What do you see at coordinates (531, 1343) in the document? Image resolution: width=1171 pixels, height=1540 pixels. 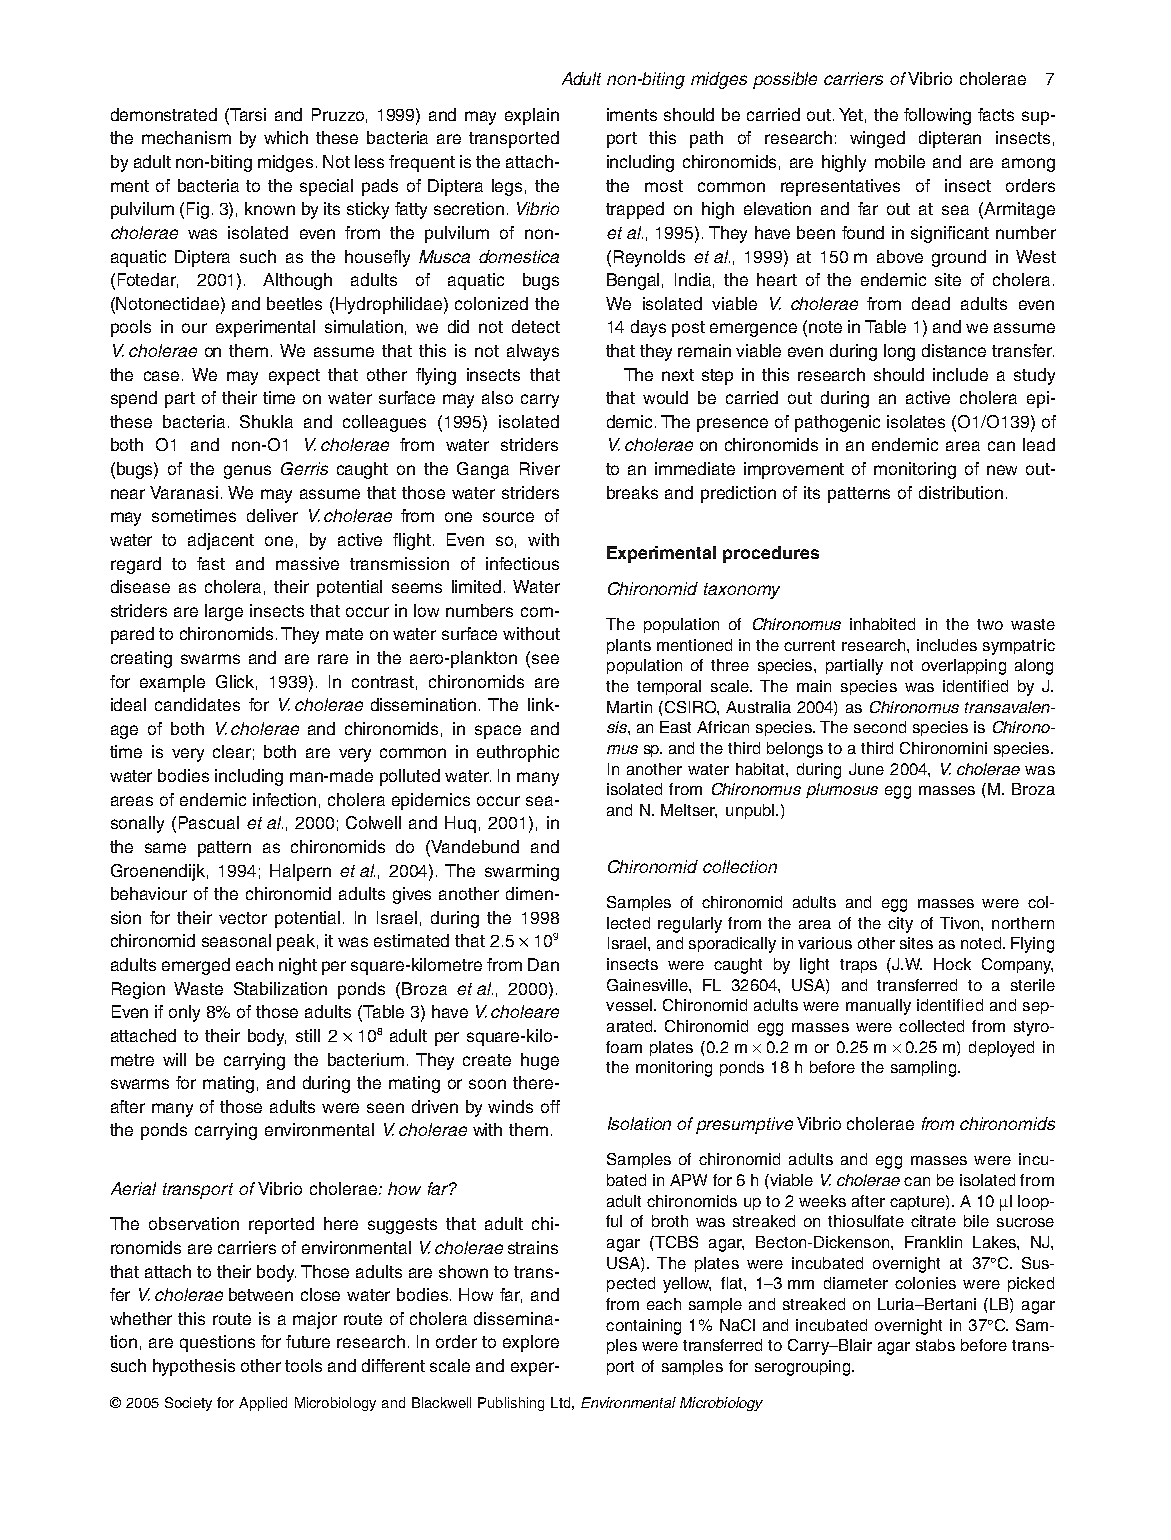 I see `explore` at bounding box center [531, 1343].
